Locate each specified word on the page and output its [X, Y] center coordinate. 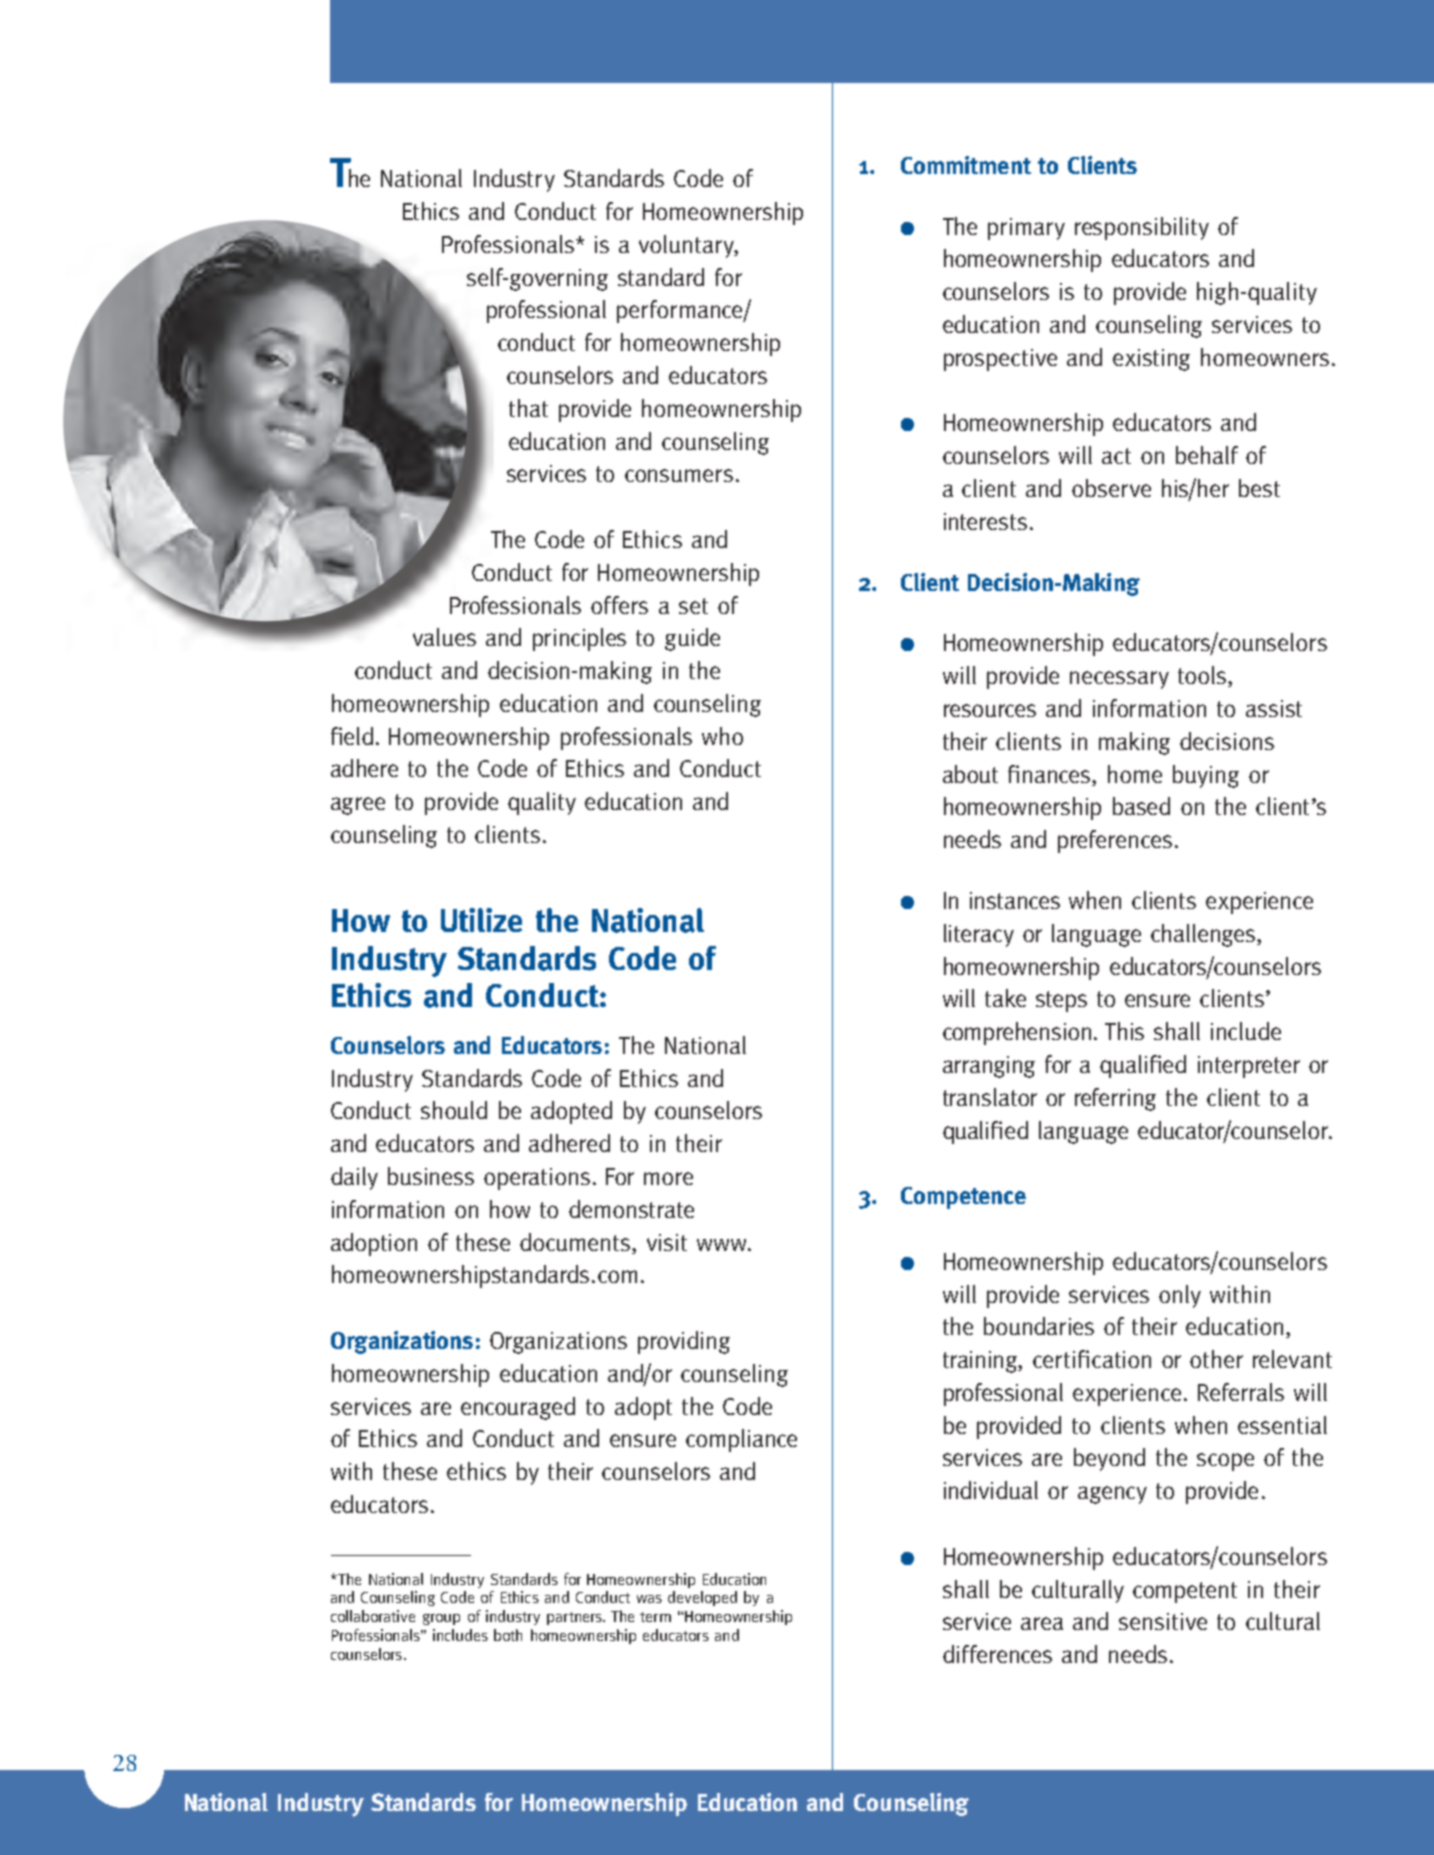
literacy [979, 935]
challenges [1203, 935]
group [441, 1619]
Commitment [966, 165]
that [528, 408]
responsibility [1142, 228]
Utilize [481, 920]
